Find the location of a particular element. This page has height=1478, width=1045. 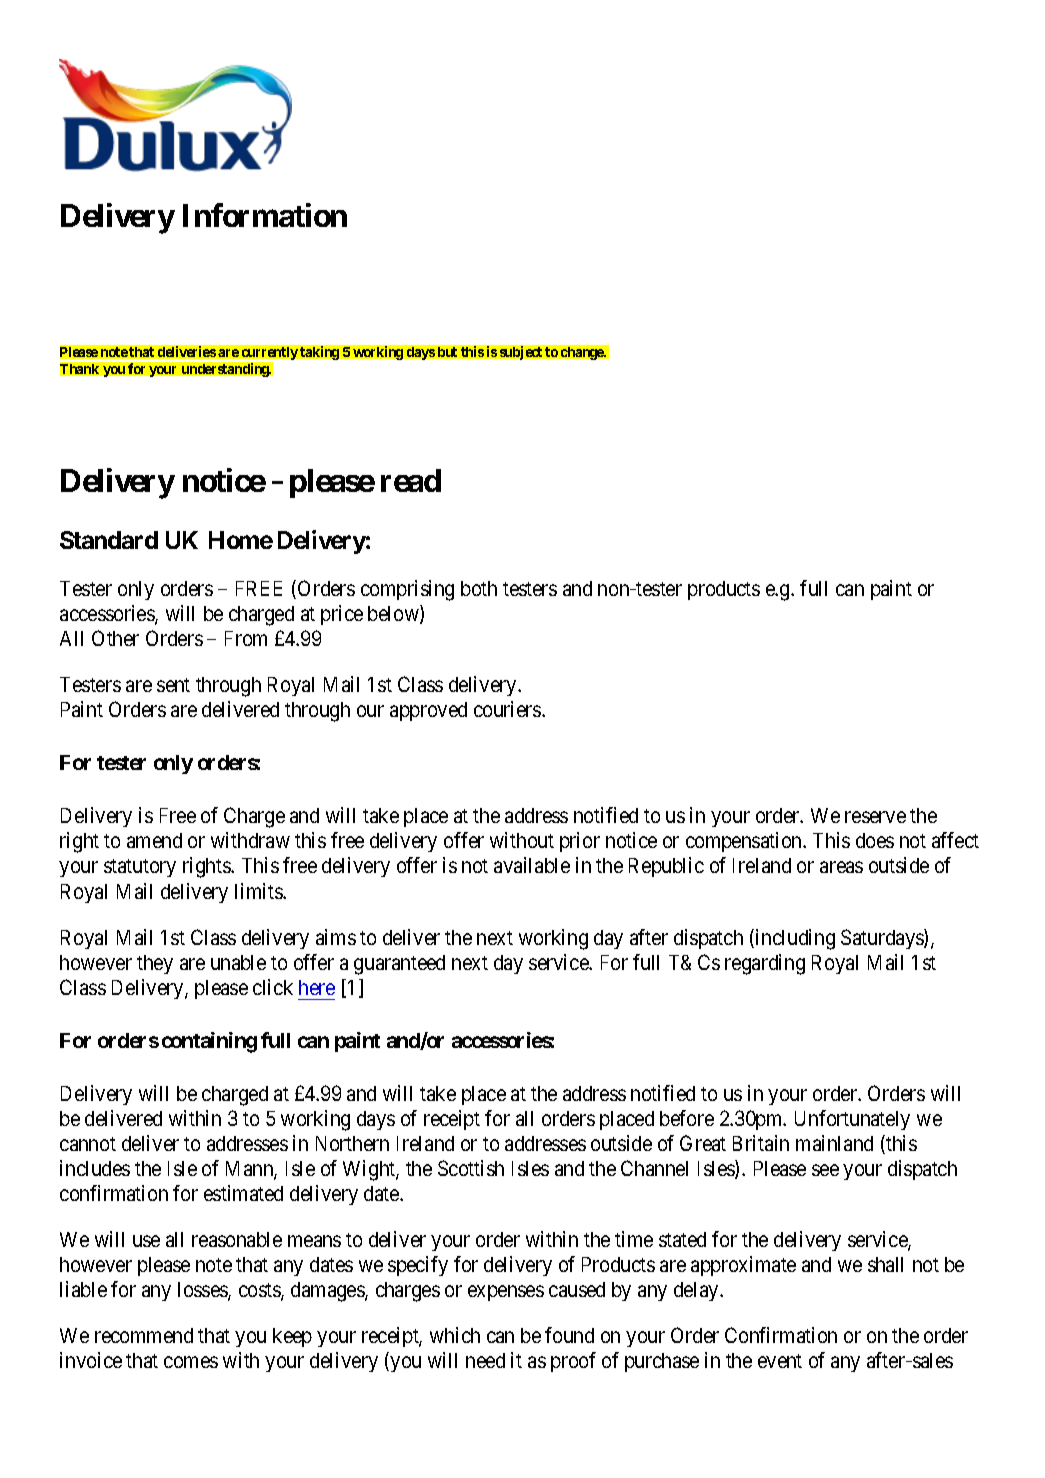

both is located at coordinates (479, 588).
